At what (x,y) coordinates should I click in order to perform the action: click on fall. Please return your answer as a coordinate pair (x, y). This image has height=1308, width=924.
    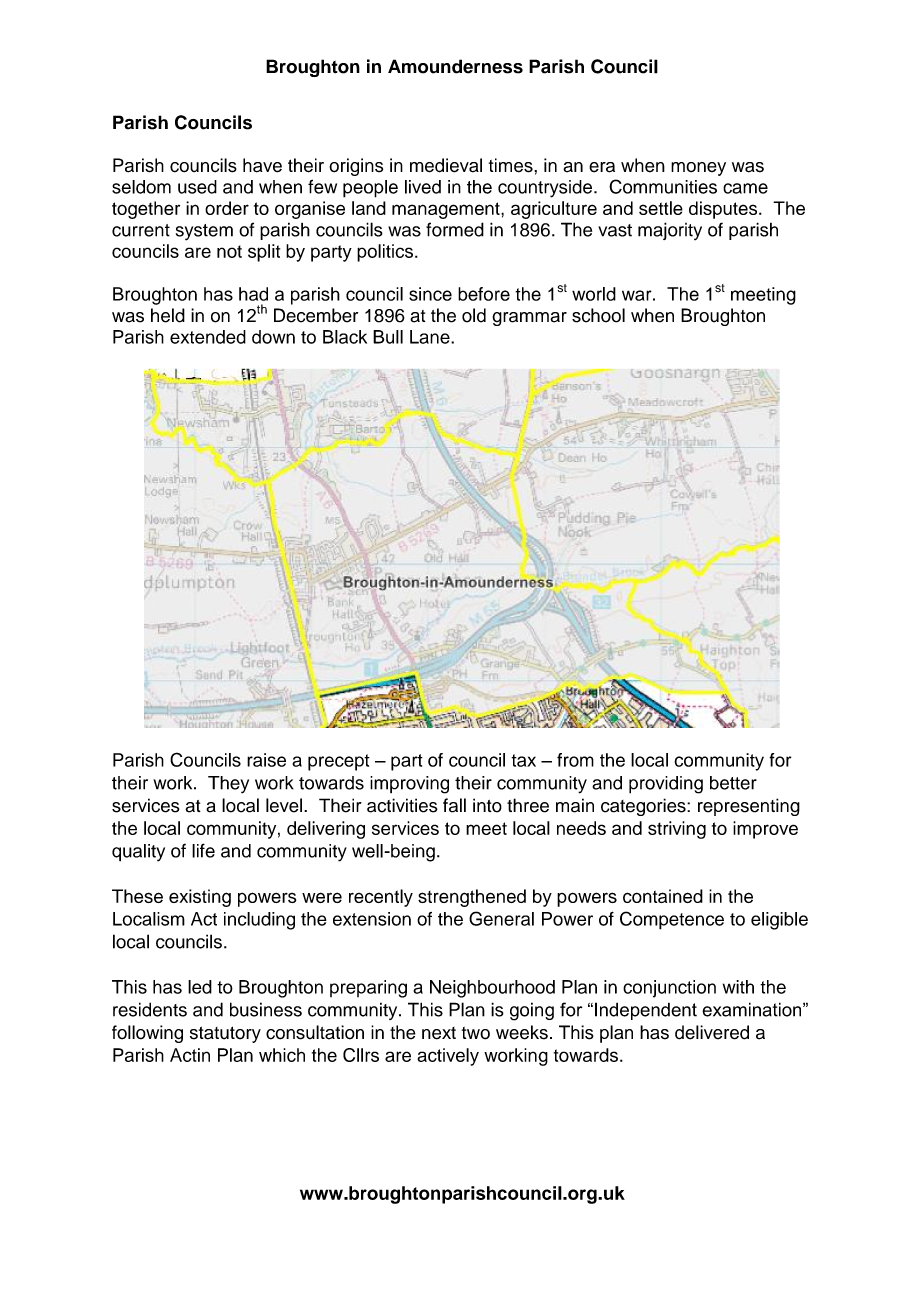
    Looking at the image, I should click on (454, 805).
